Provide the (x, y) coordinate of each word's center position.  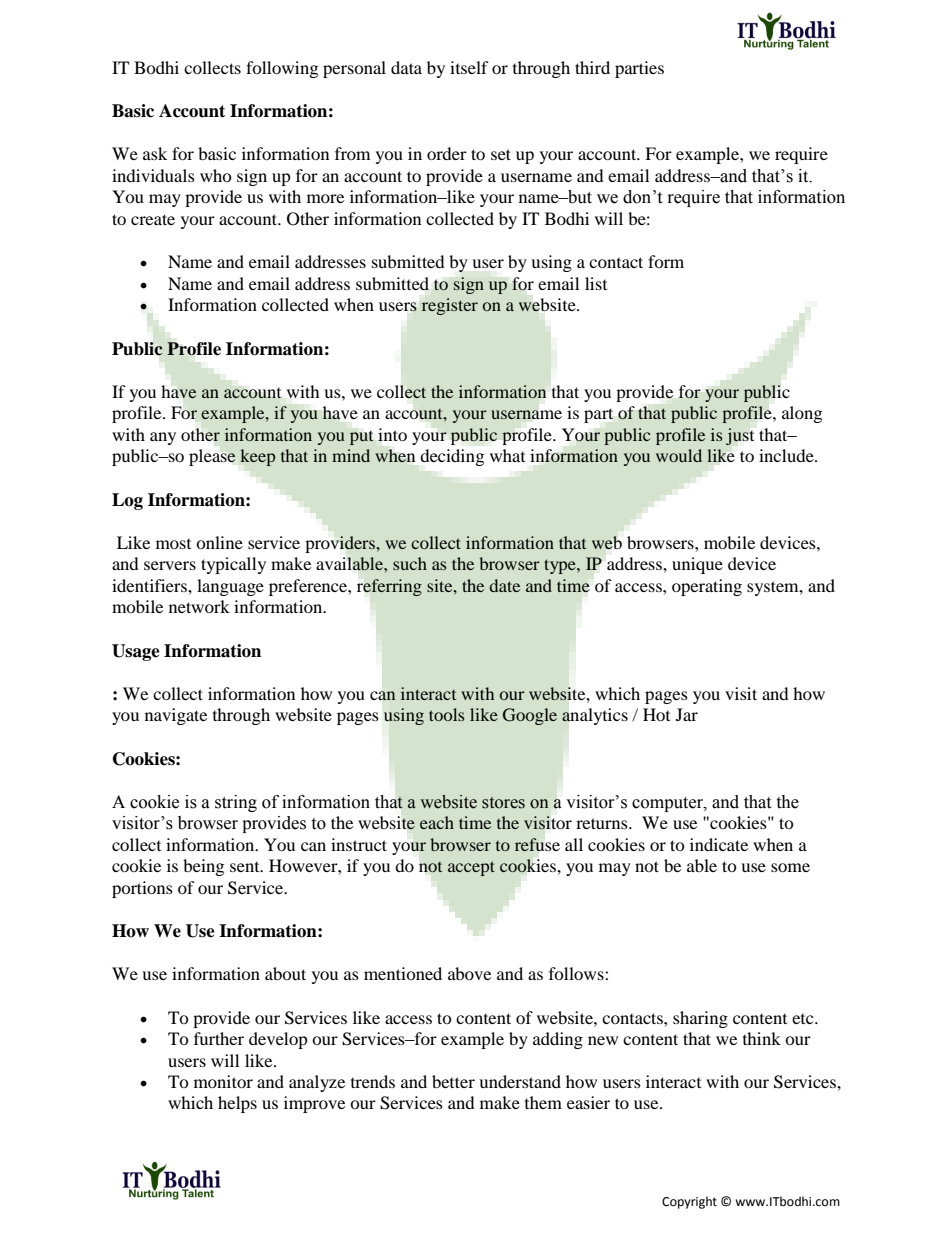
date (504, 585)
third (592, 67)
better (453, 1081)
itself (469, 67)
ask (155, 153)
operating (707, 587)
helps (237, 1104)
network (199, 606)
